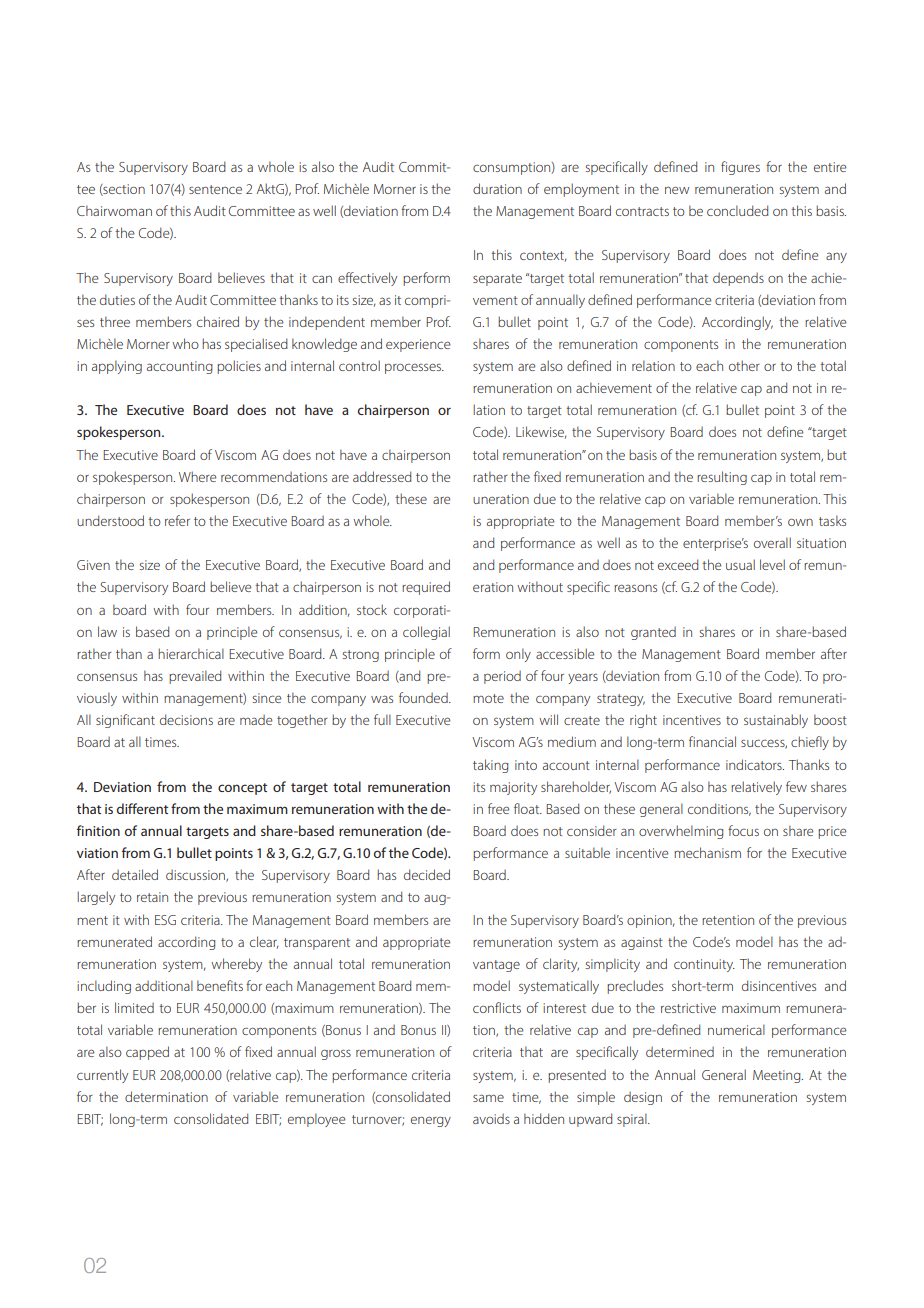 The image size is (924, 1308). I want to click on capped, so click(147, 1053).
